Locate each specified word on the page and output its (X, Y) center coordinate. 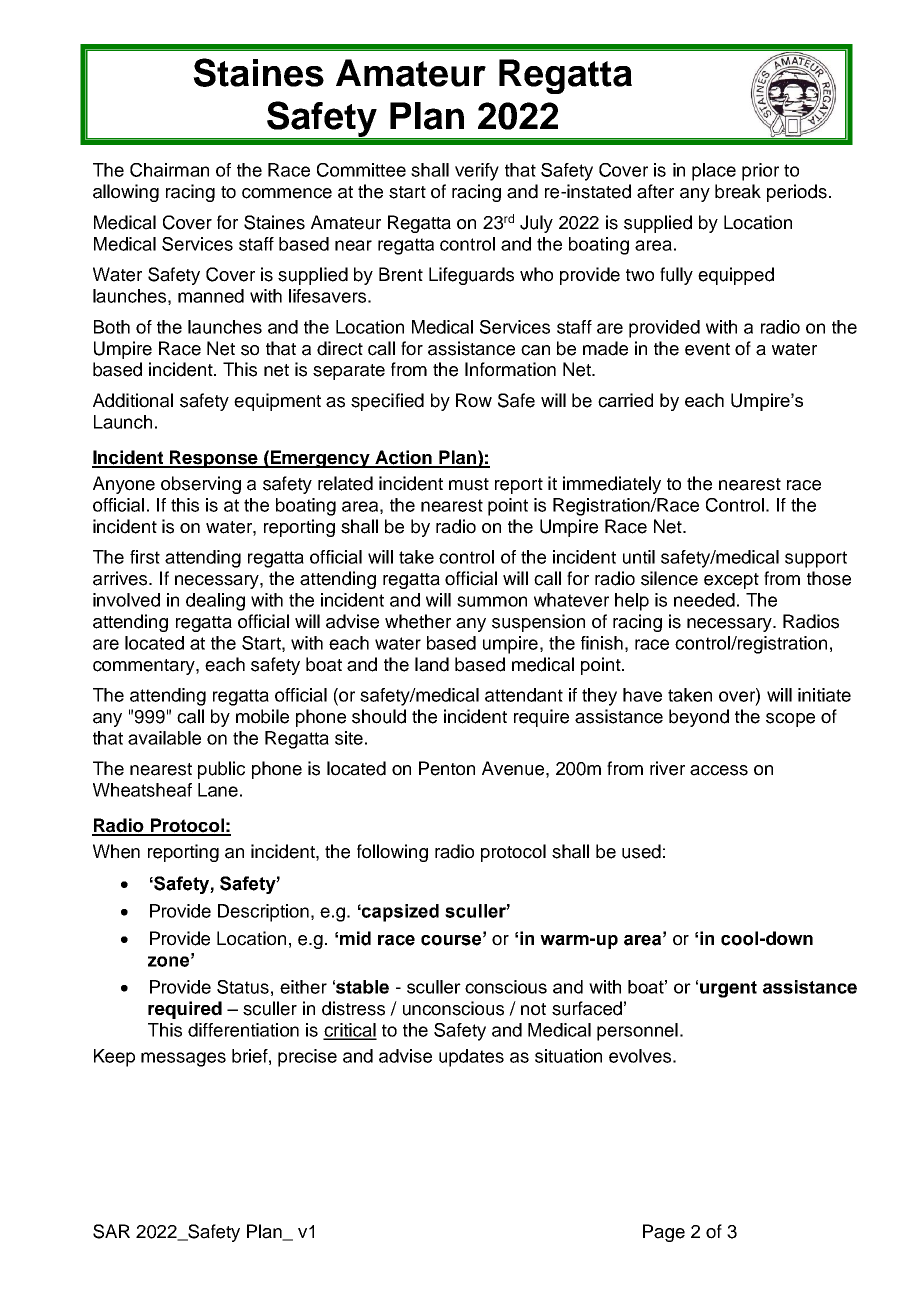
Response (214, 459)
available (164, 738)
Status (243, 987)
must (469, 484)
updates (471, 1058)
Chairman (169, 170)
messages (183, 1059)
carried (625, 400)
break (738, 191)
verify (477, 172)
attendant (524, 695)
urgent (728, 989)
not (533, 1009)
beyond (699, 718)
